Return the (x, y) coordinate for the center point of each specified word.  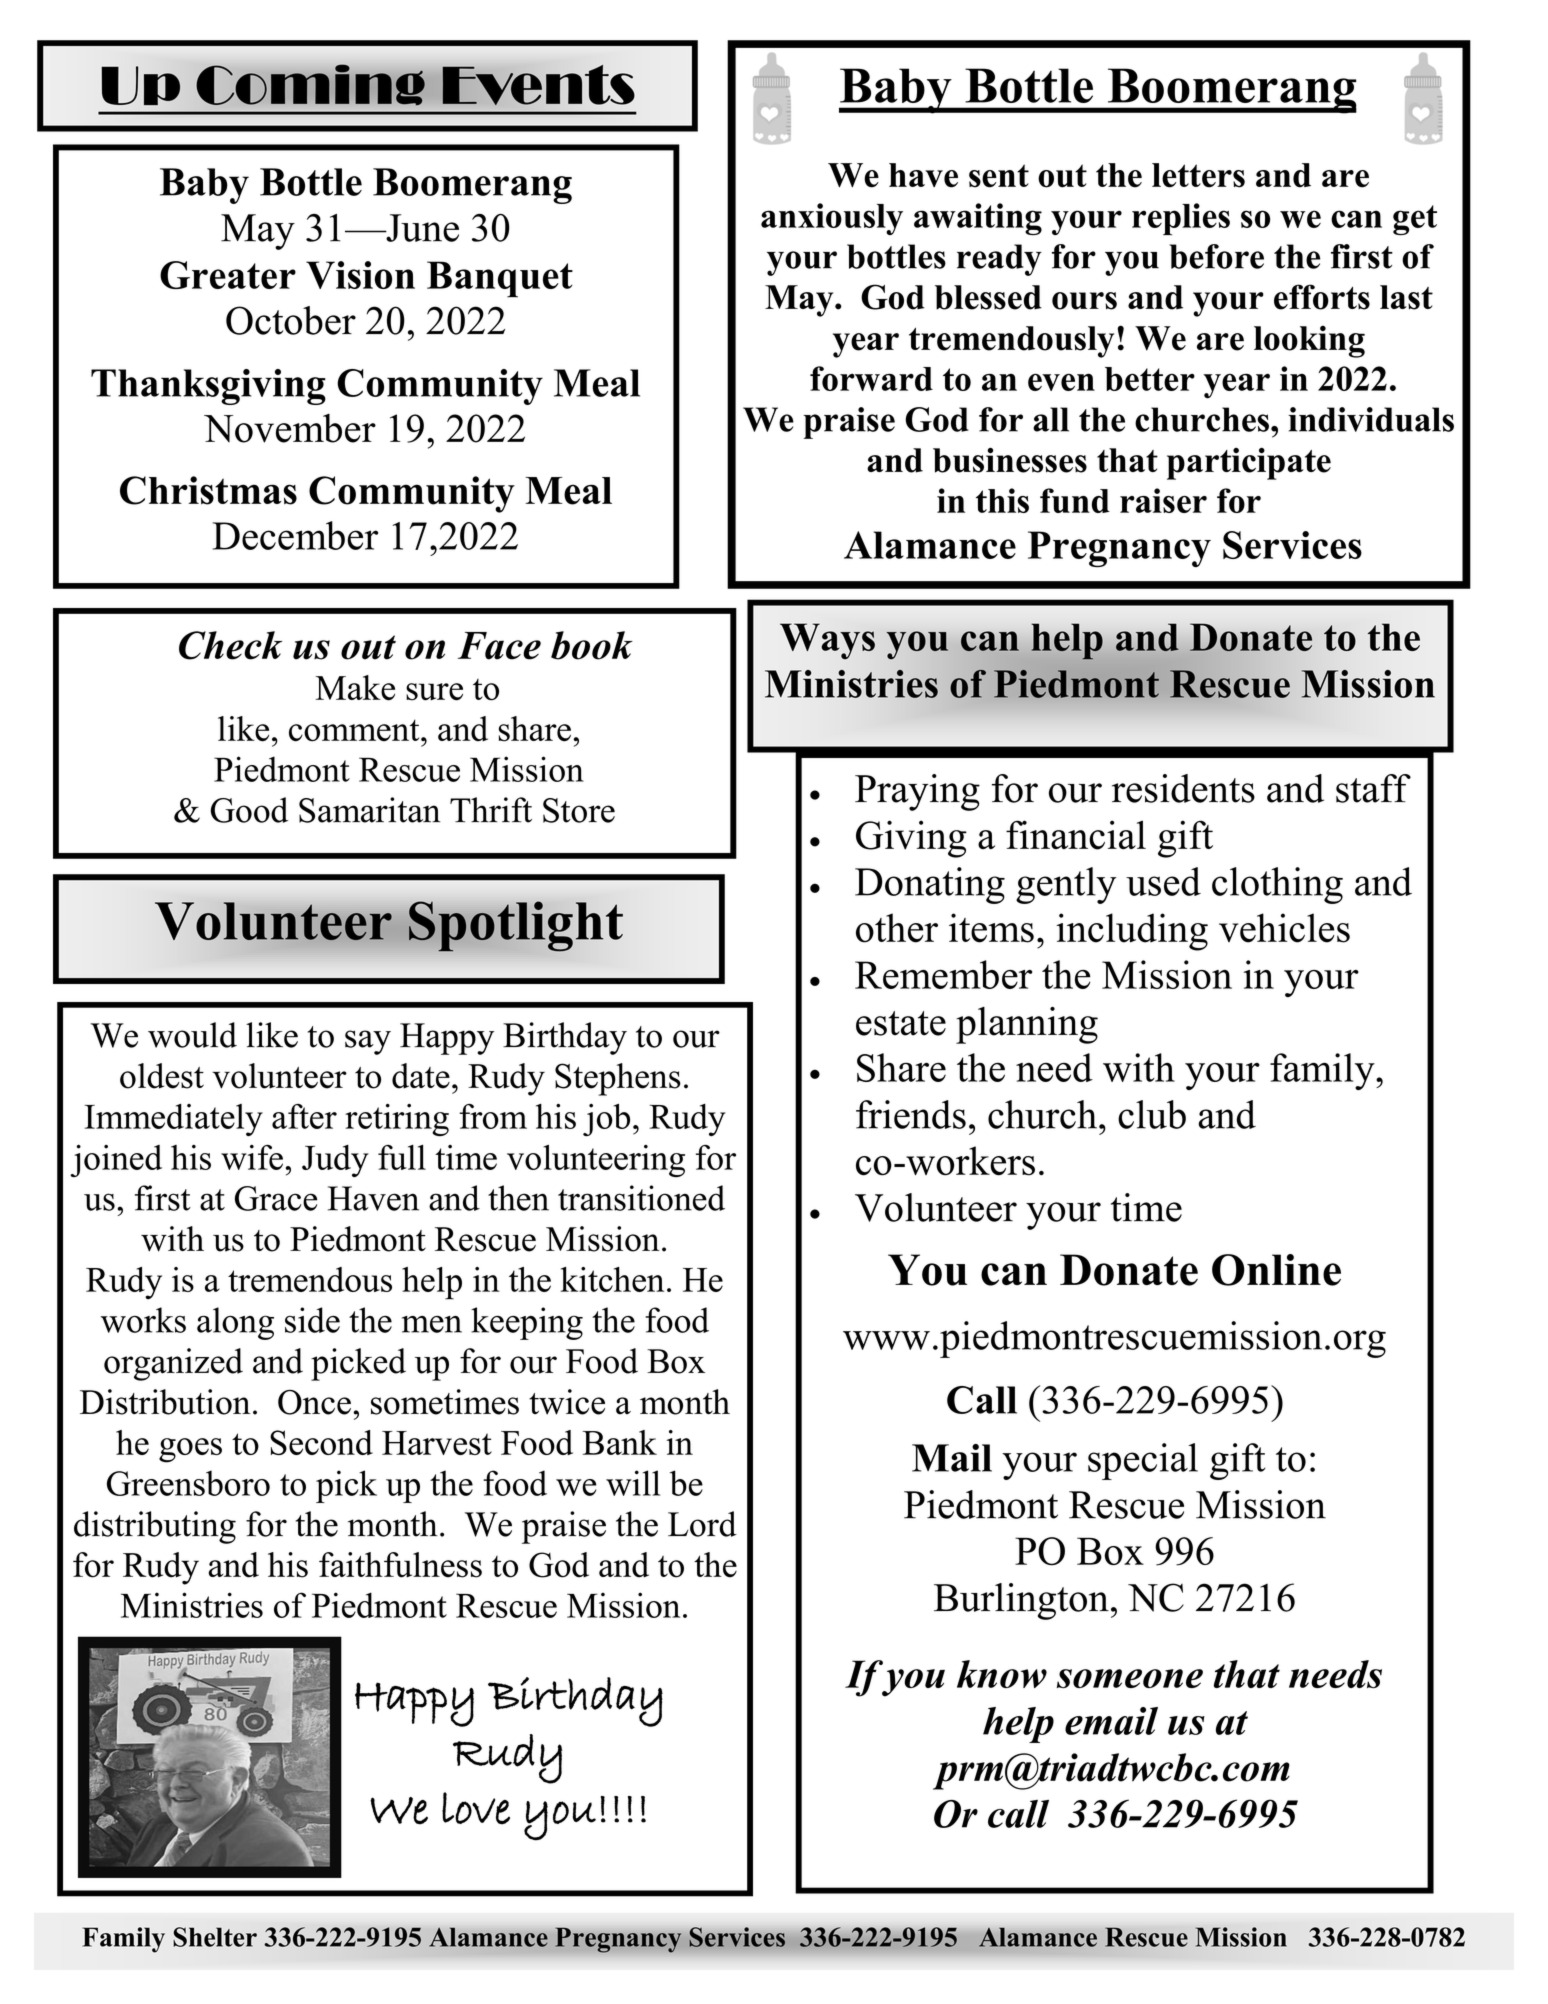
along (235, 1323)
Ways (827, 641)
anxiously (832, 219)
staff (1373, 788)
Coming (310, 85)
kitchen (612, 1279)
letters (1198, 175)
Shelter (215, 1937)
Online (1276, 1270)
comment (355, 730)
